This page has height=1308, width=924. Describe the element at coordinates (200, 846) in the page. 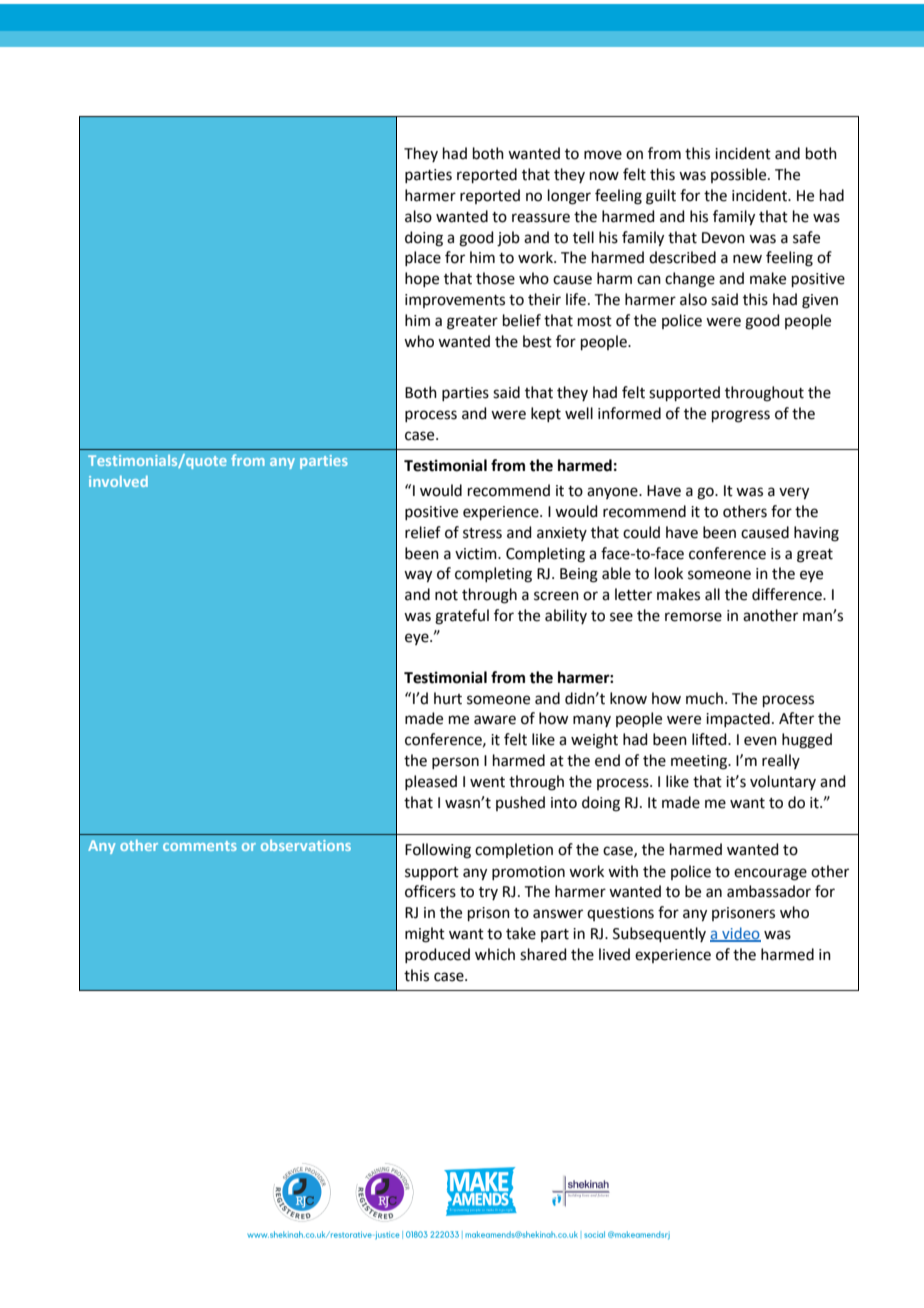

I see `comments` at that location.
